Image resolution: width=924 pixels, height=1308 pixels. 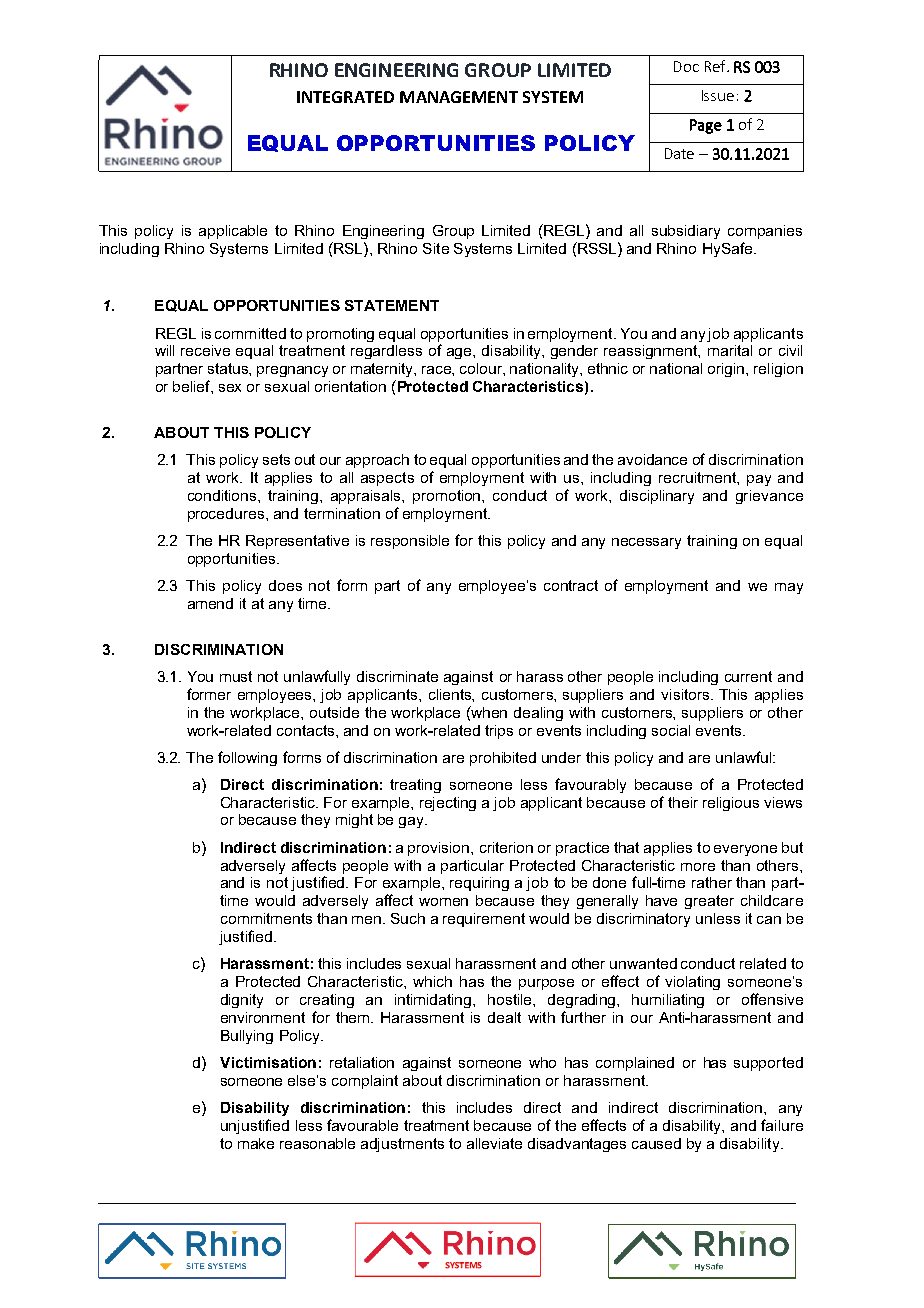 What do you see at coordinates (730, 350) in the page?
I see `marital` at bounding box center [730, 350].
